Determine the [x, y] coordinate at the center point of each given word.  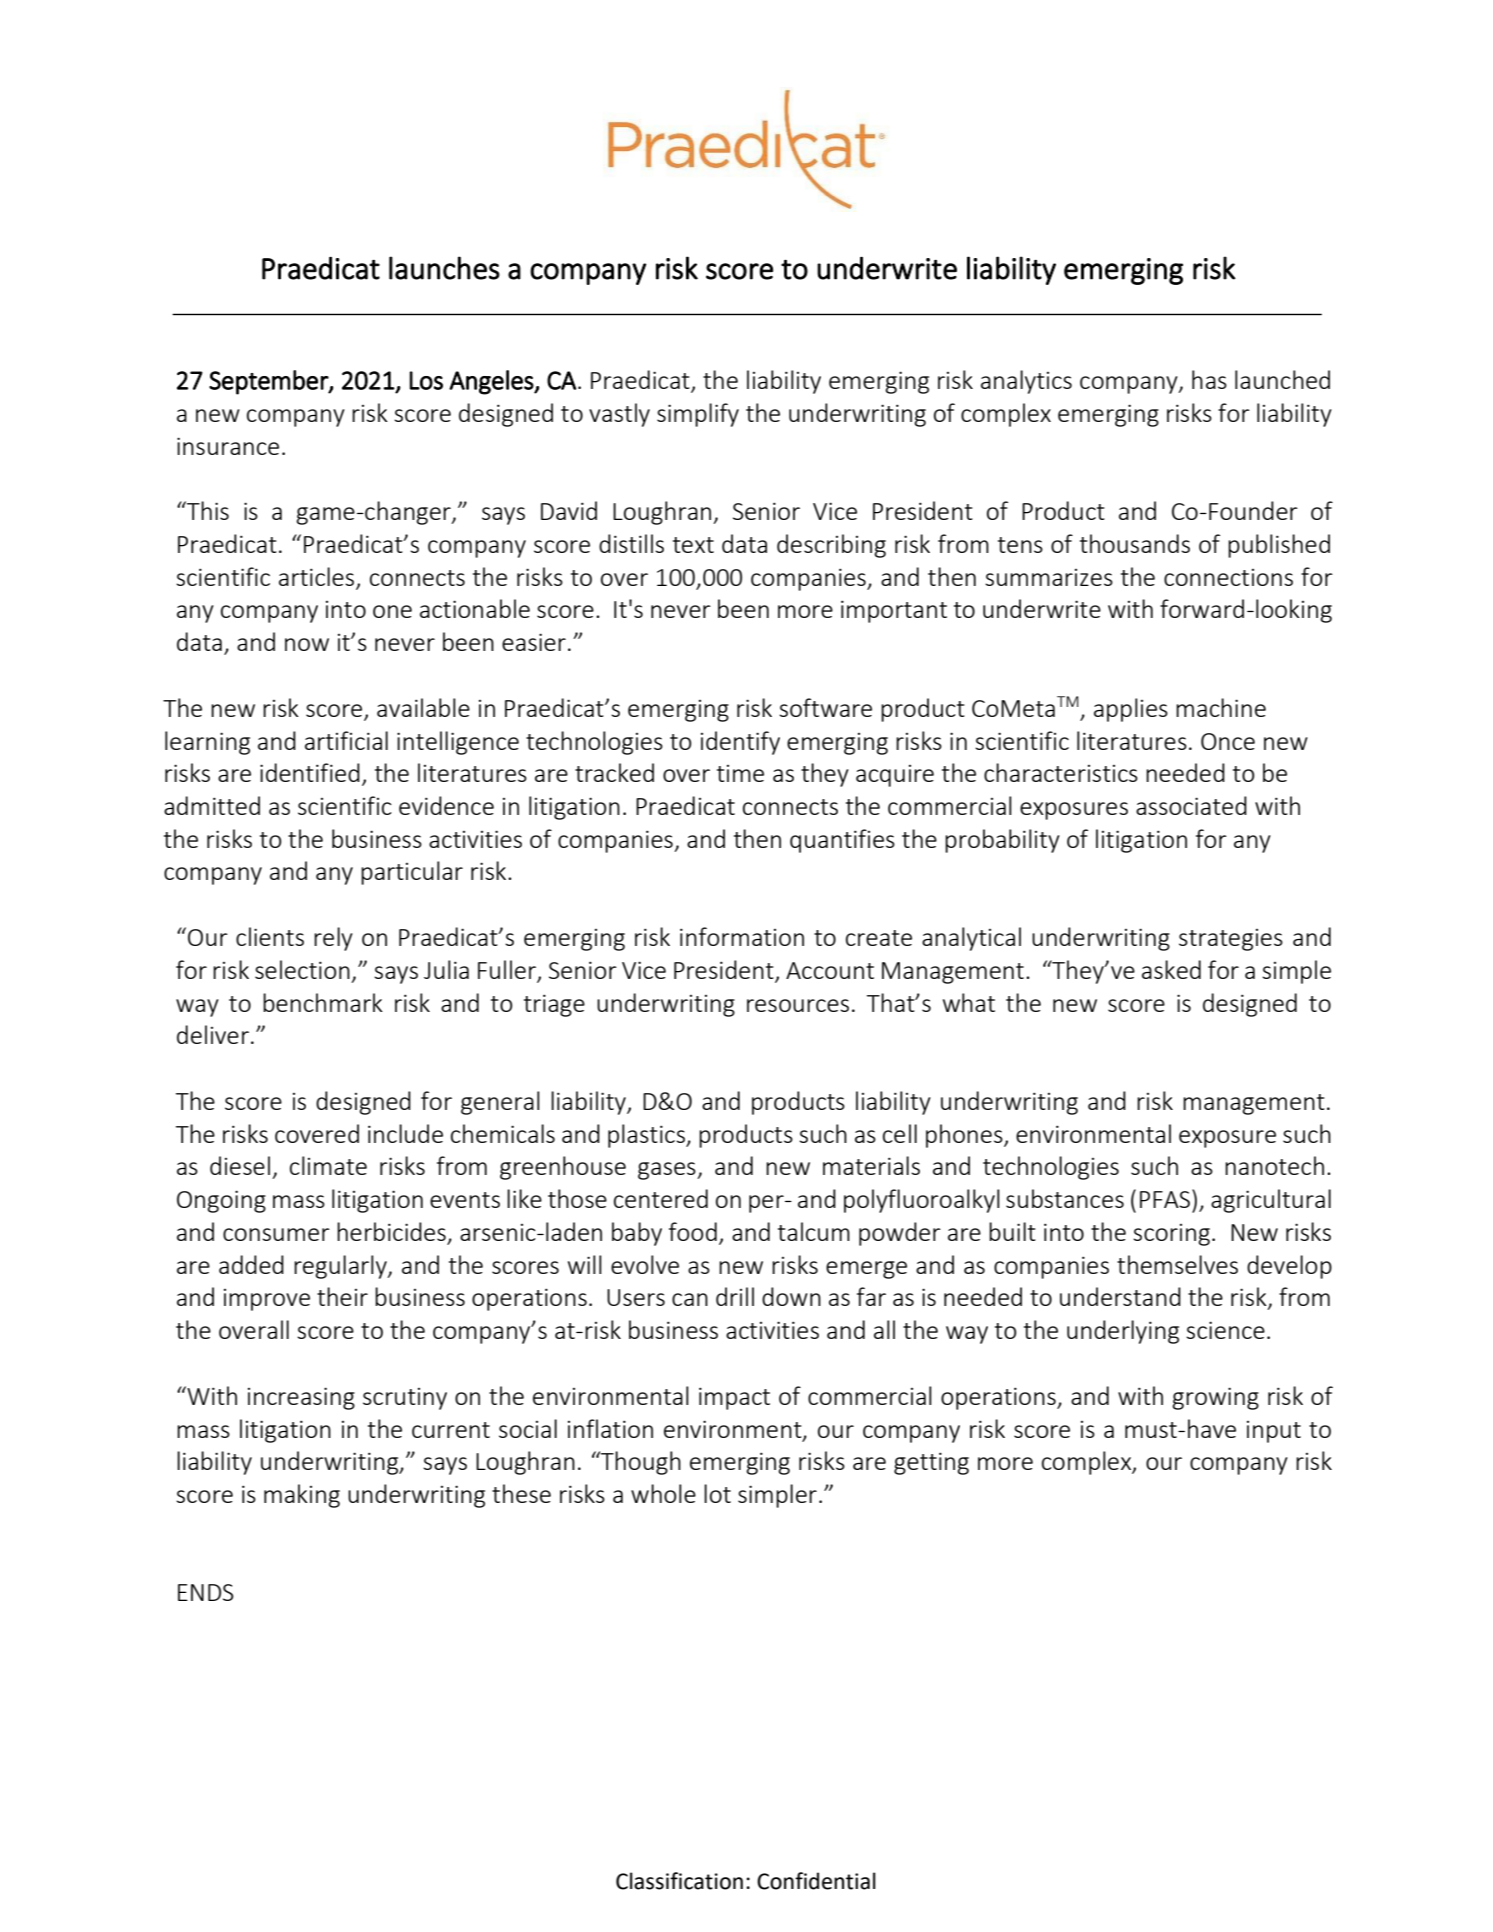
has [1209, 379]
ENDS [206, 1592]
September [269, 382]
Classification [679, 1881]
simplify [698, 415]
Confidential [816, 1881]
